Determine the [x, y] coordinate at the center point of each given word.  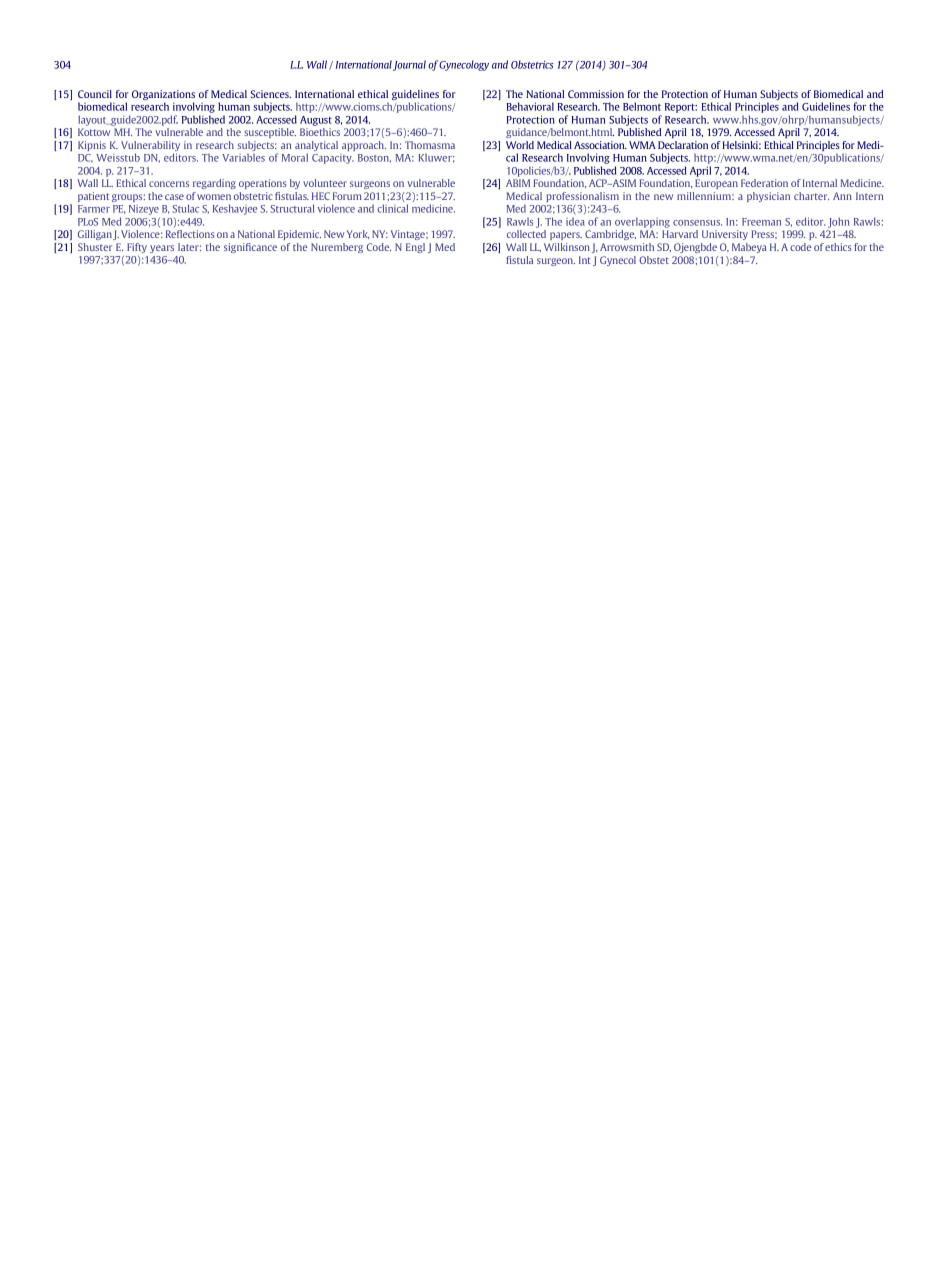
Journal [409, 65]
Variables [243, 157]
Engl [415, 248]
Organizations [163, 95]
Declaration [683, 145]
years [162, 249]
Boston [374, 158]
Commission [596, 94]
